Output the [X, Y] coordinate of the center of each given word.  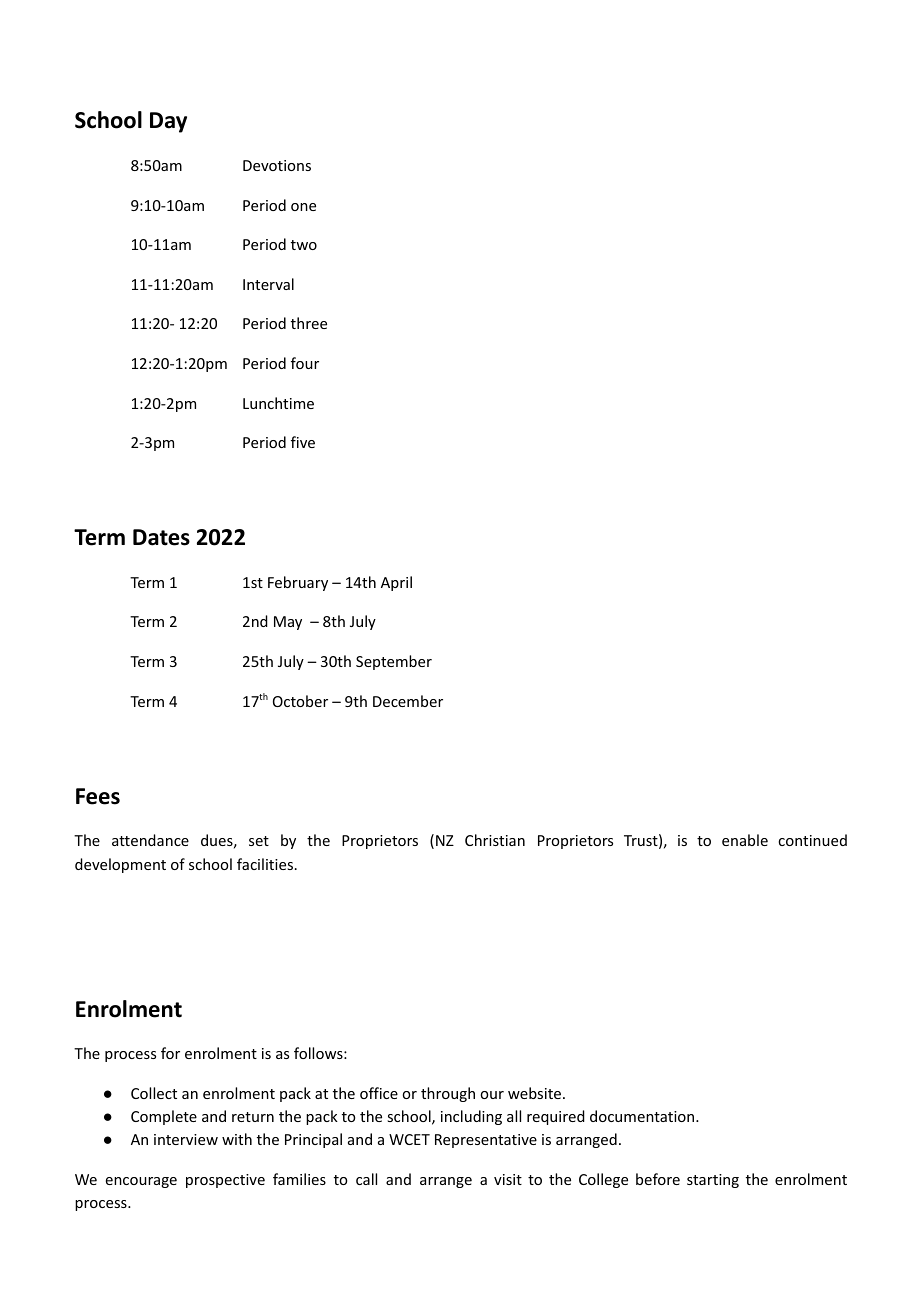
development [120, 865]
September [394, 662]
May [288, 623]
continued [812, 840]
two [304, 245]
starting [713, 1181]
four [305, 363]
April [396, 583]
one [303, 207]
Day [168, 122]
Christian [495, 840]
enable [745, 840]
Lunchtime [278, 403]
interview [186, 1139]
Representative [486, 1141]
